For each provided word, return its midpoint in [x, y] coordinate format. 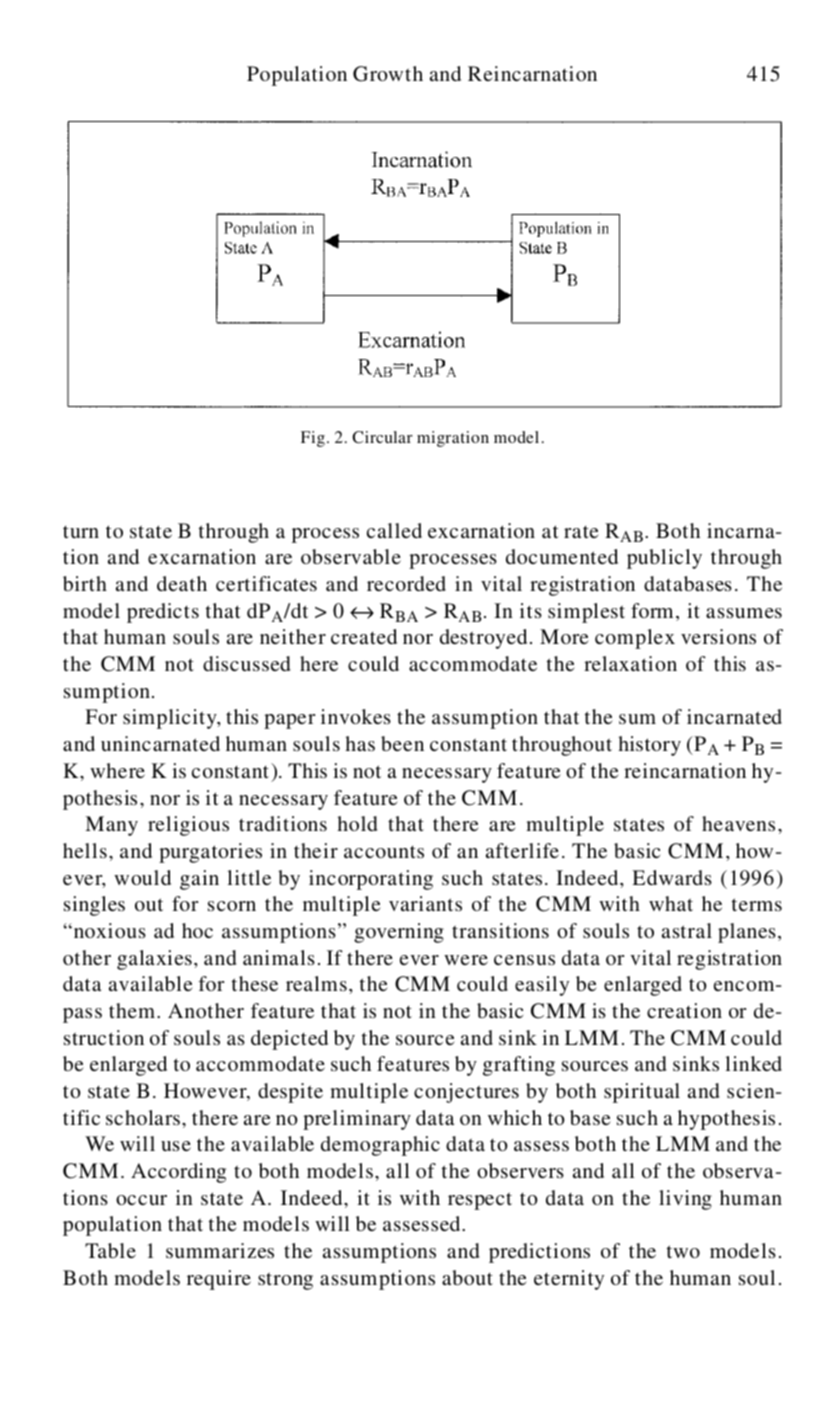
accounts [384, 852]
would [142, 877]
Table [110, 1250]
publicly [664, 559]
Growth [388, 74]
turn [81, 532]
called [394, 530]
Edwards [672, 877]
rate [581, 532]
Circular [382, 437]
